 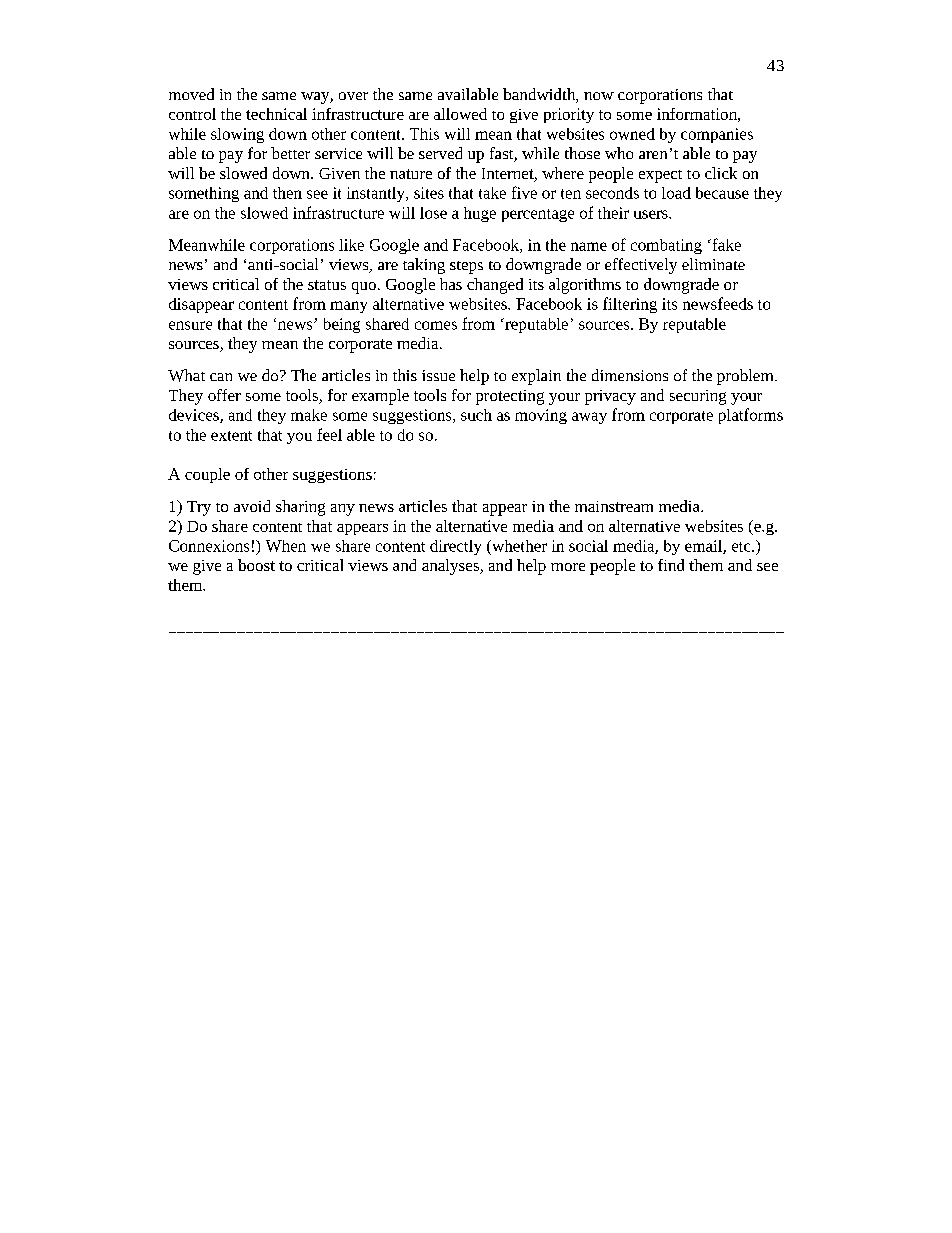 I want to click on comes, so click(x=436, y=325).
